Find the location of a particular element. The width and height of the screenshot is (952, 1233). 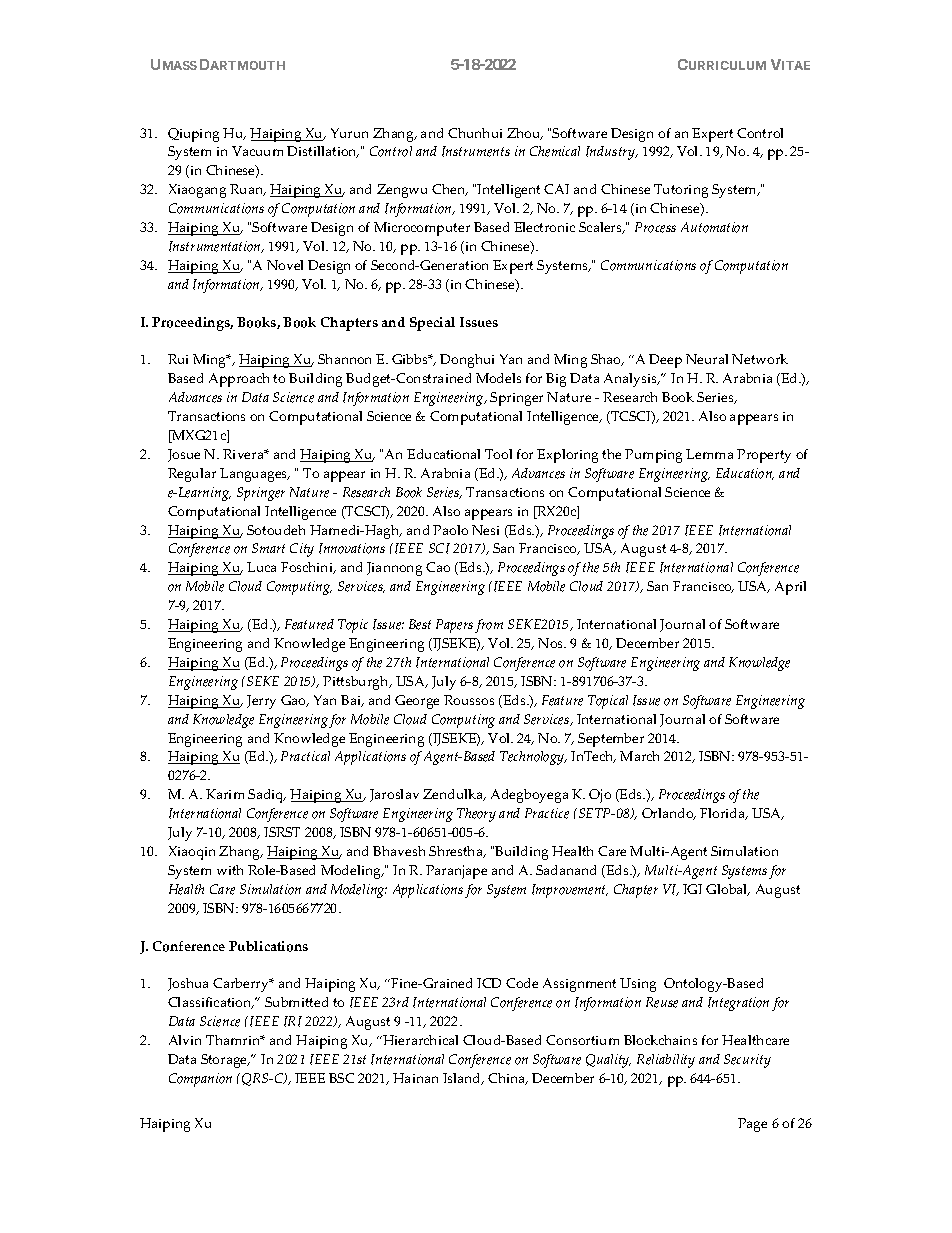

Vacuum is located at coordinates (257, 151).
